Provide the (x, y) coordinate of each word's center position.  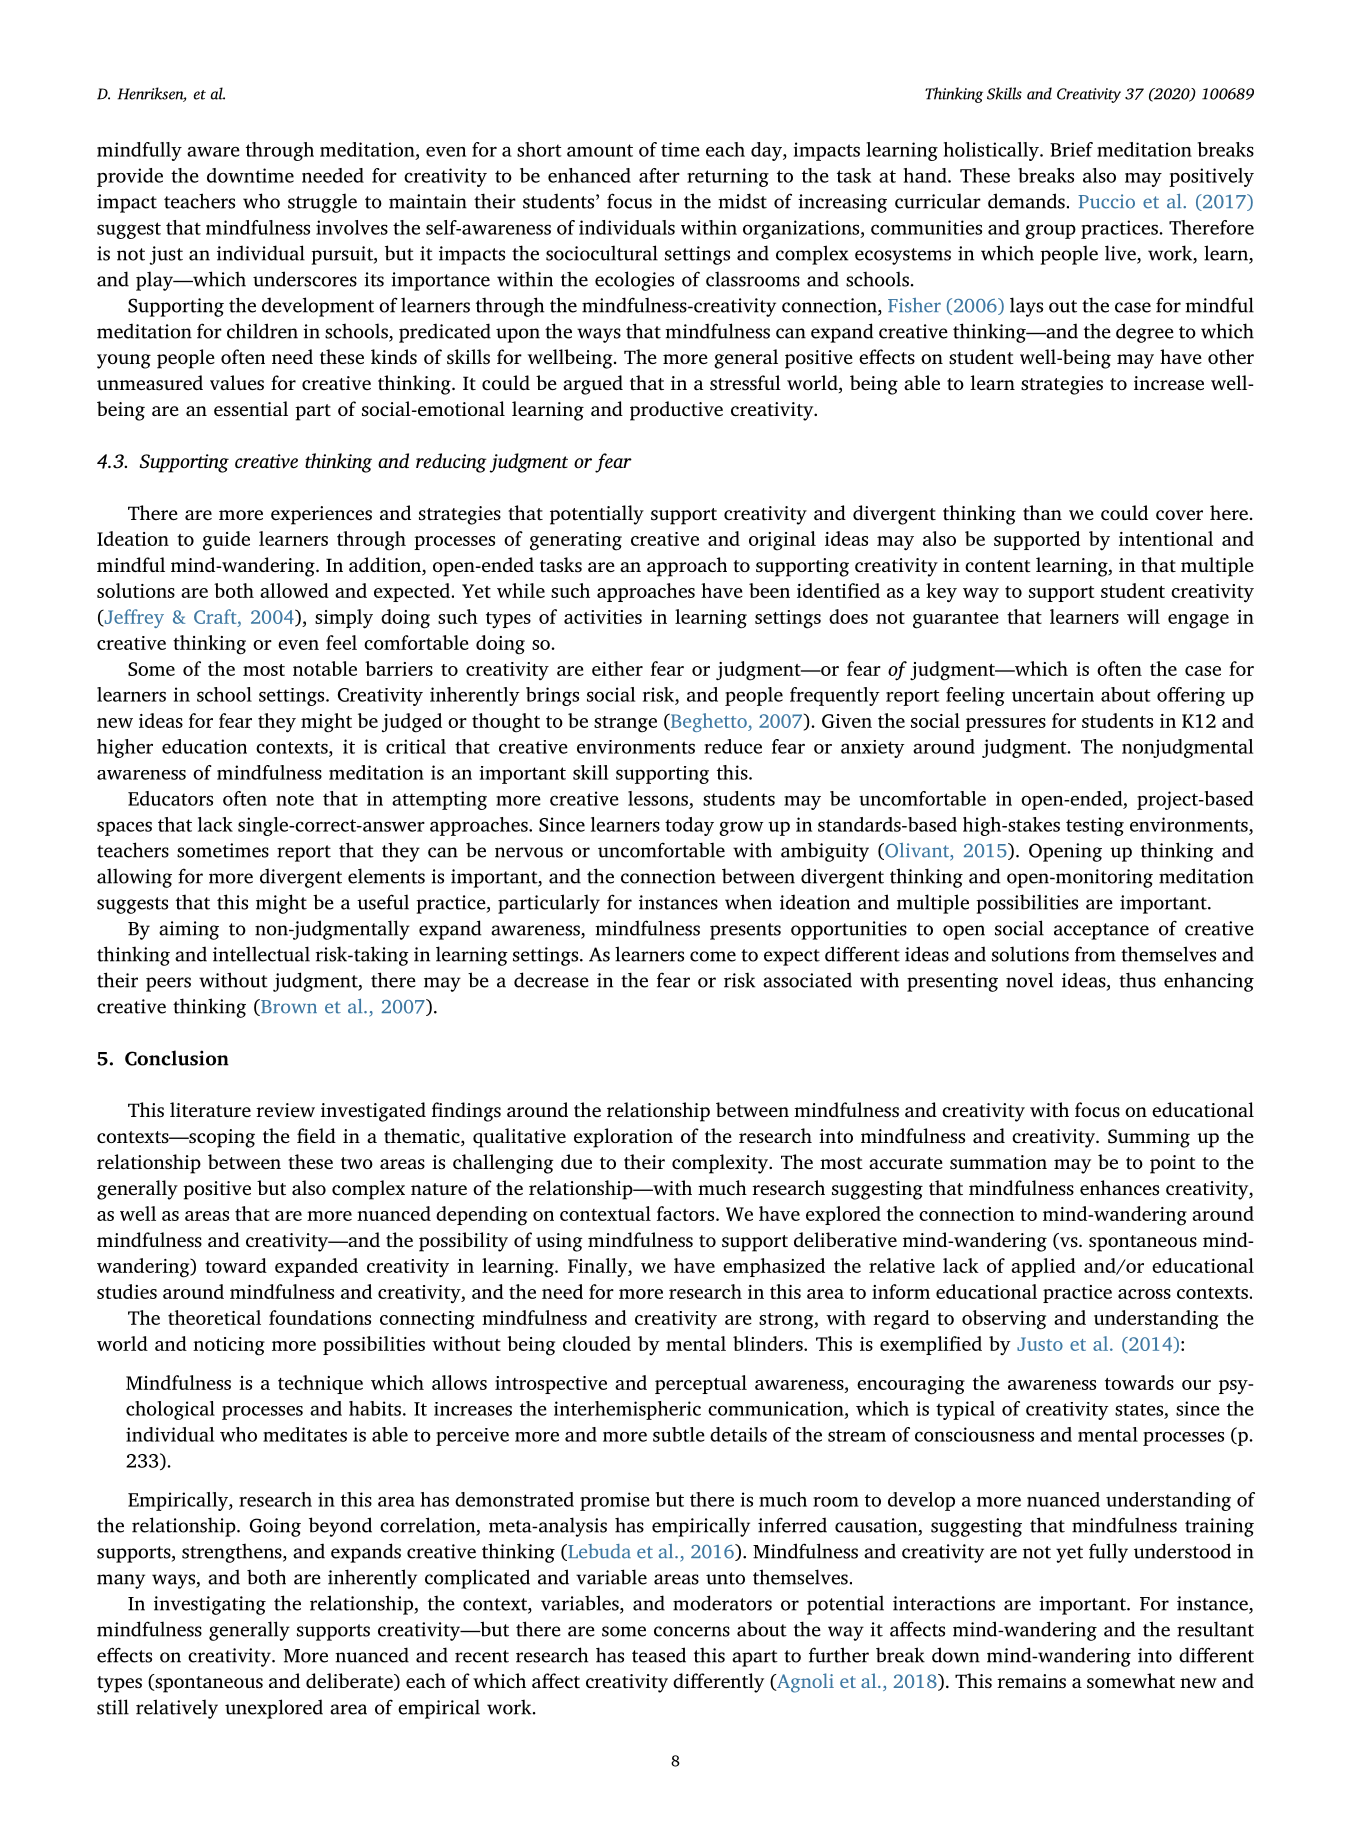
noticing (229, 1346)
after (659, 175)
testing (1095, 826)
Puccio (1106, 201)
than (1042, 513)
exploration (623, 1138)
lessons (658, 798)
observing (1004, 1320)
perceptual (701, 1384)
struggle (322, 203)
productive (676, 411)
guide (226, 541)
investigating (210, 1605)
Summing (1149, 1138)
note (295, 799)
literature (210, 1110)
